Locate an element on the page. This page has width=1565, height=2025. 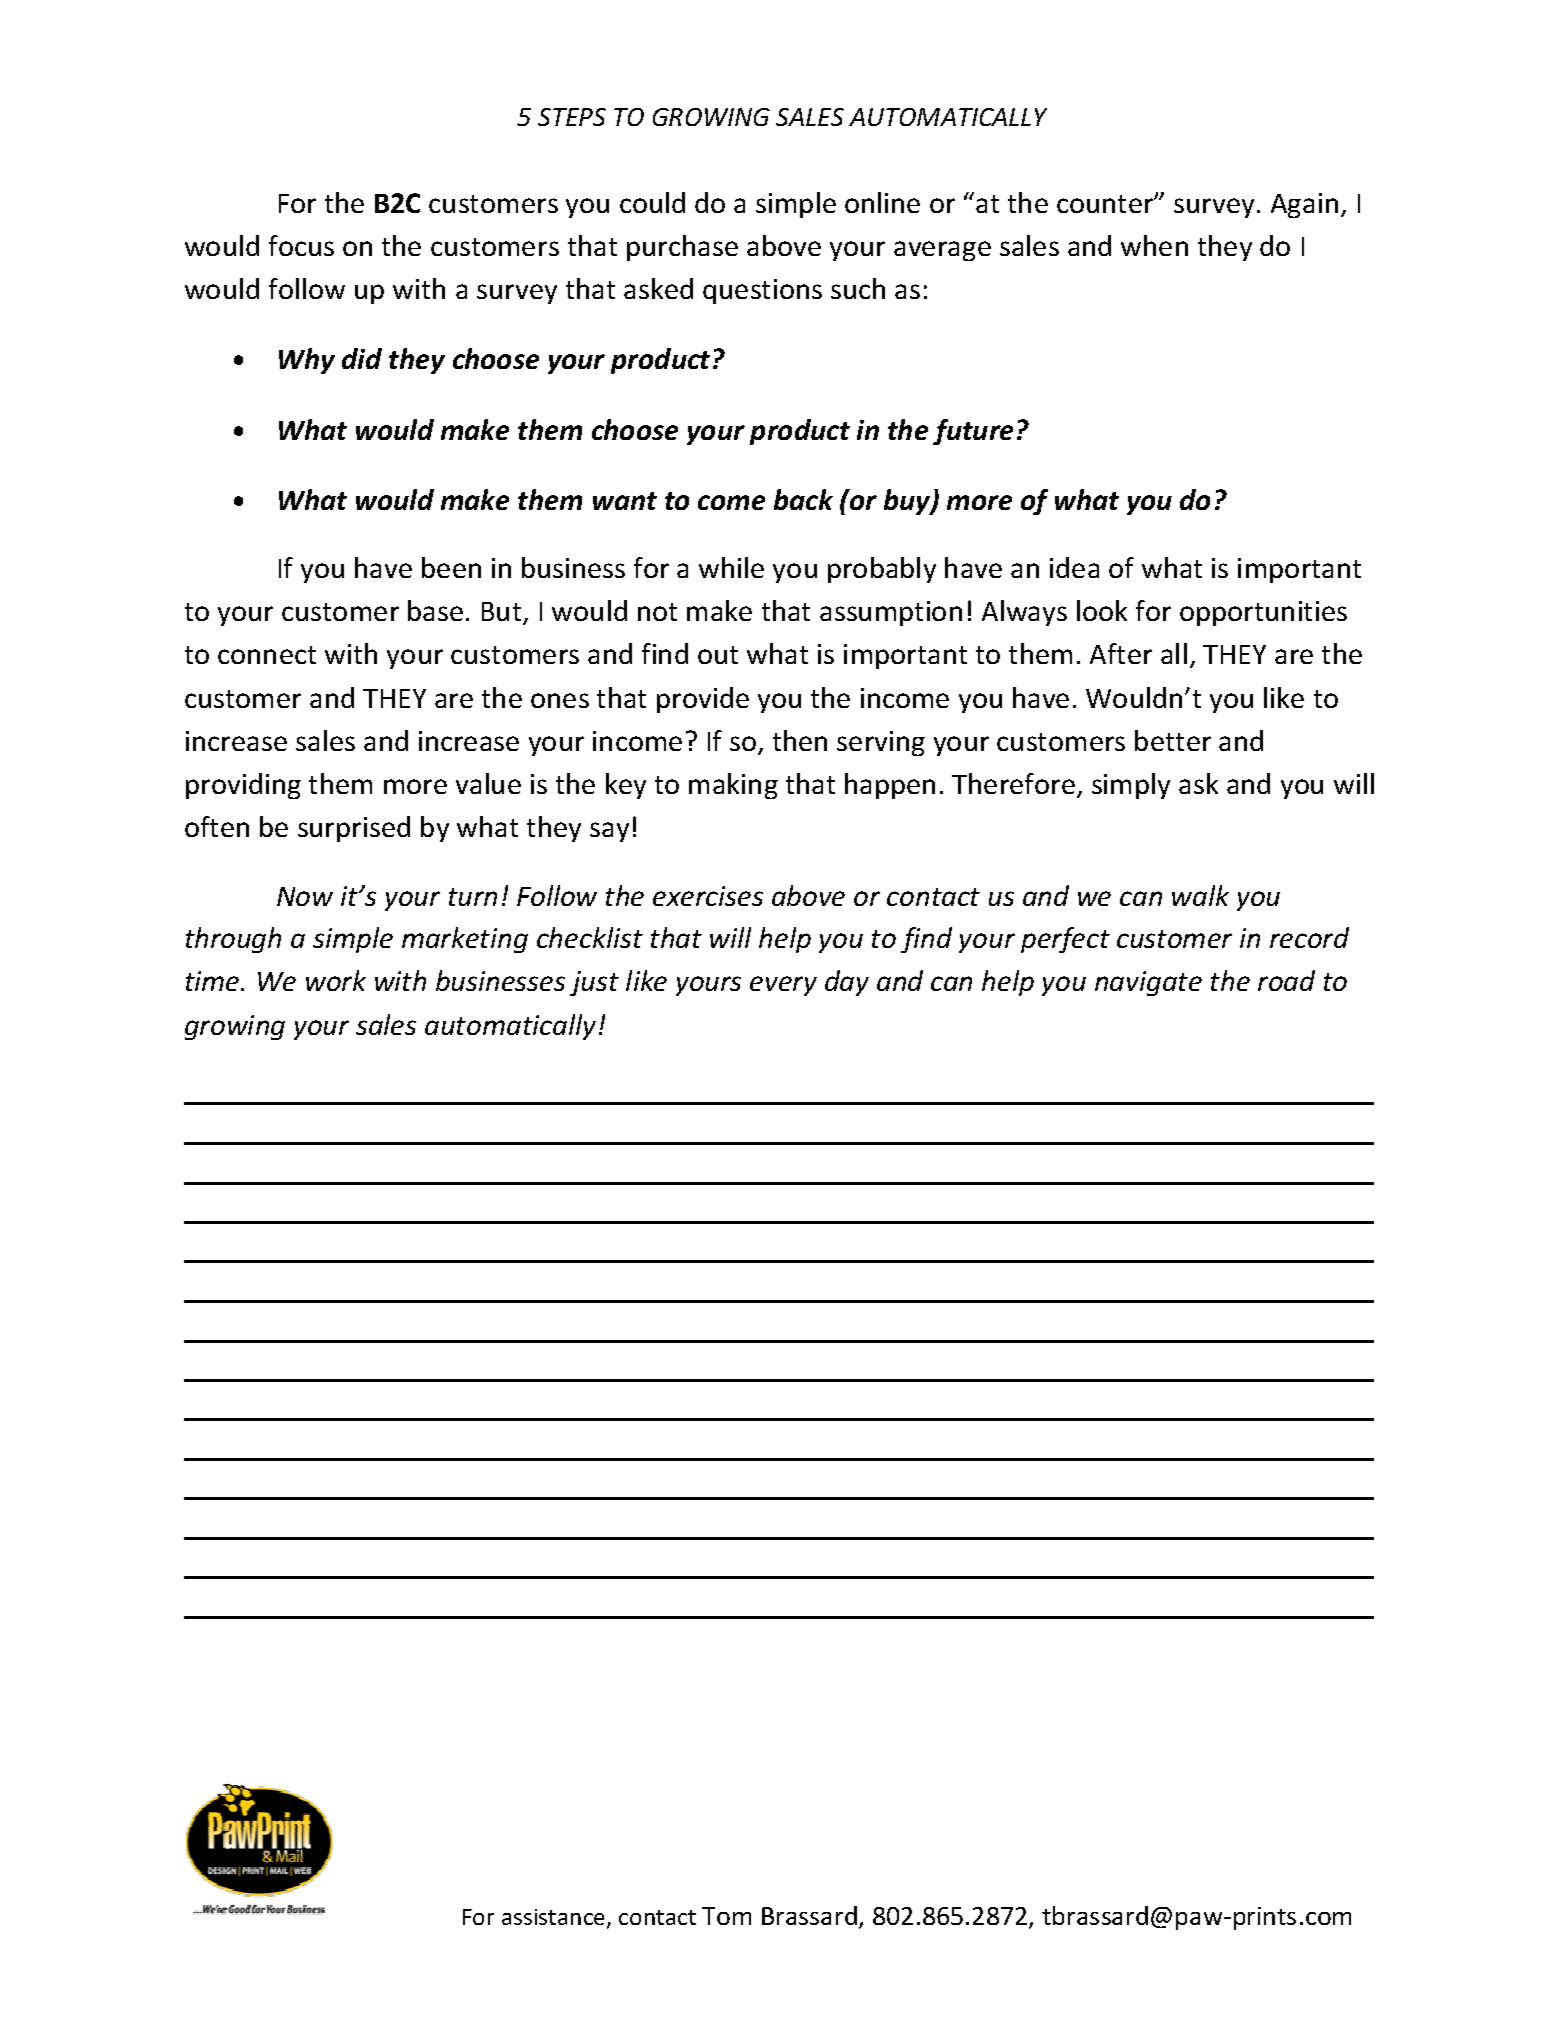
time is located at coordinates (214, 981).
